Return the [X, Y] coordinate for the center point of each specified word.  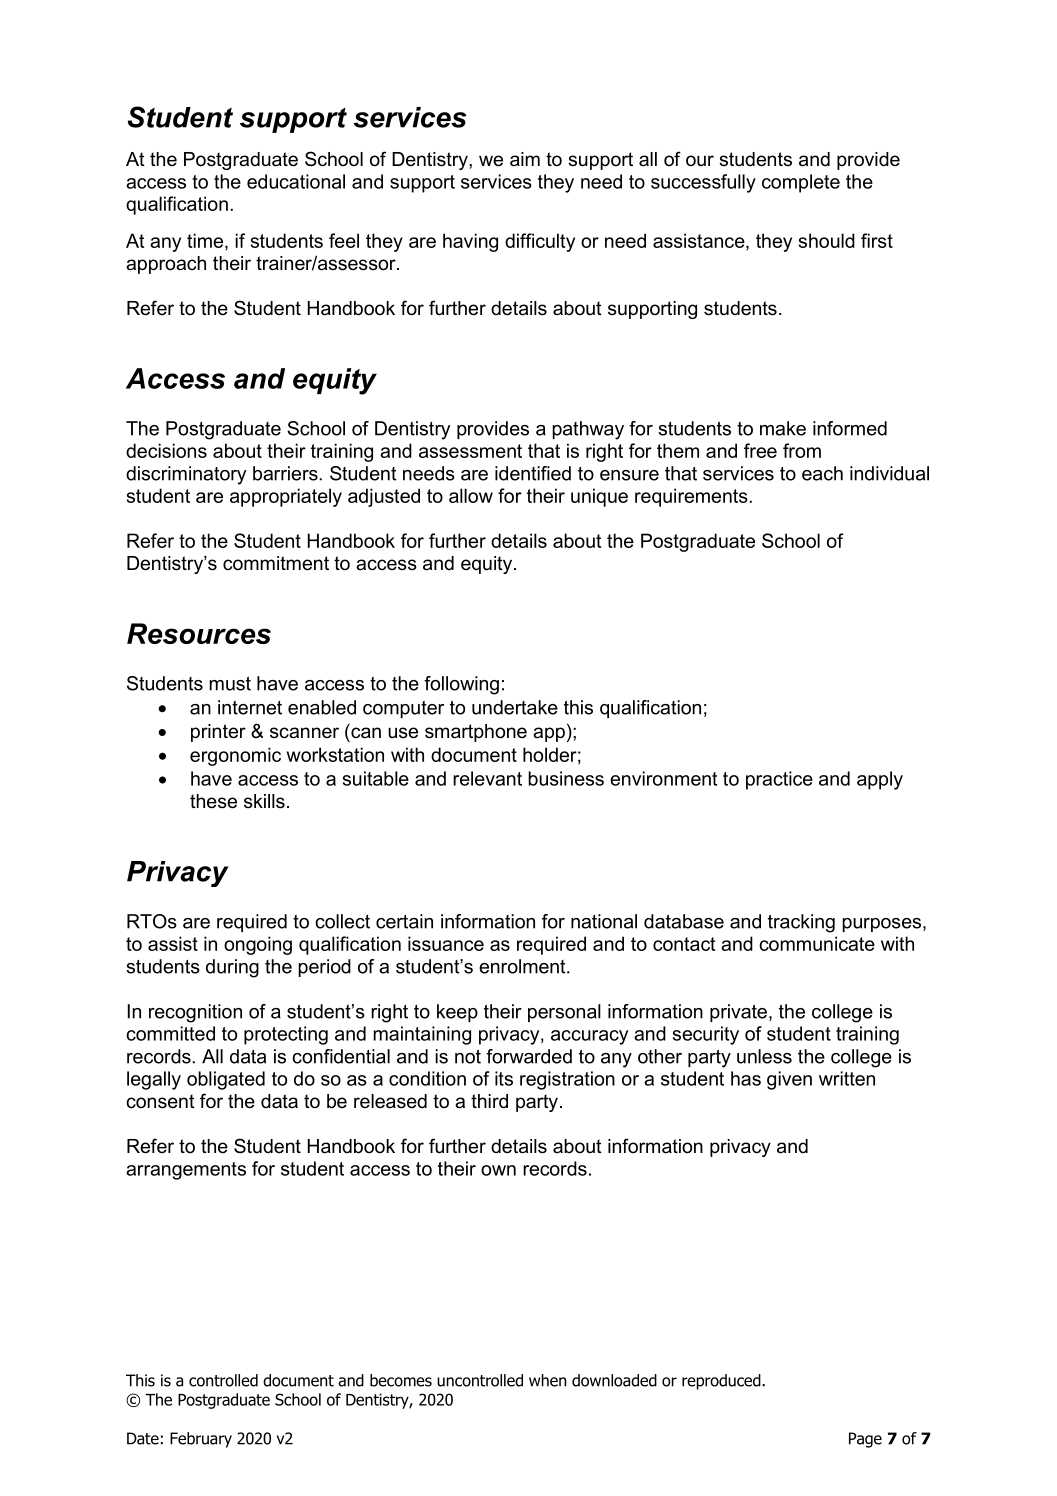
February [201, 1440]
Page [865, 1440]
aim [525, 159]
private [738, 1013]
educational [296, 181]
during [232, 968]
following [461, 685]
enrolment [523, 966]
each [822, 473]
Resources [199, 633]
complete [801, 183]
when [547, 1380]
